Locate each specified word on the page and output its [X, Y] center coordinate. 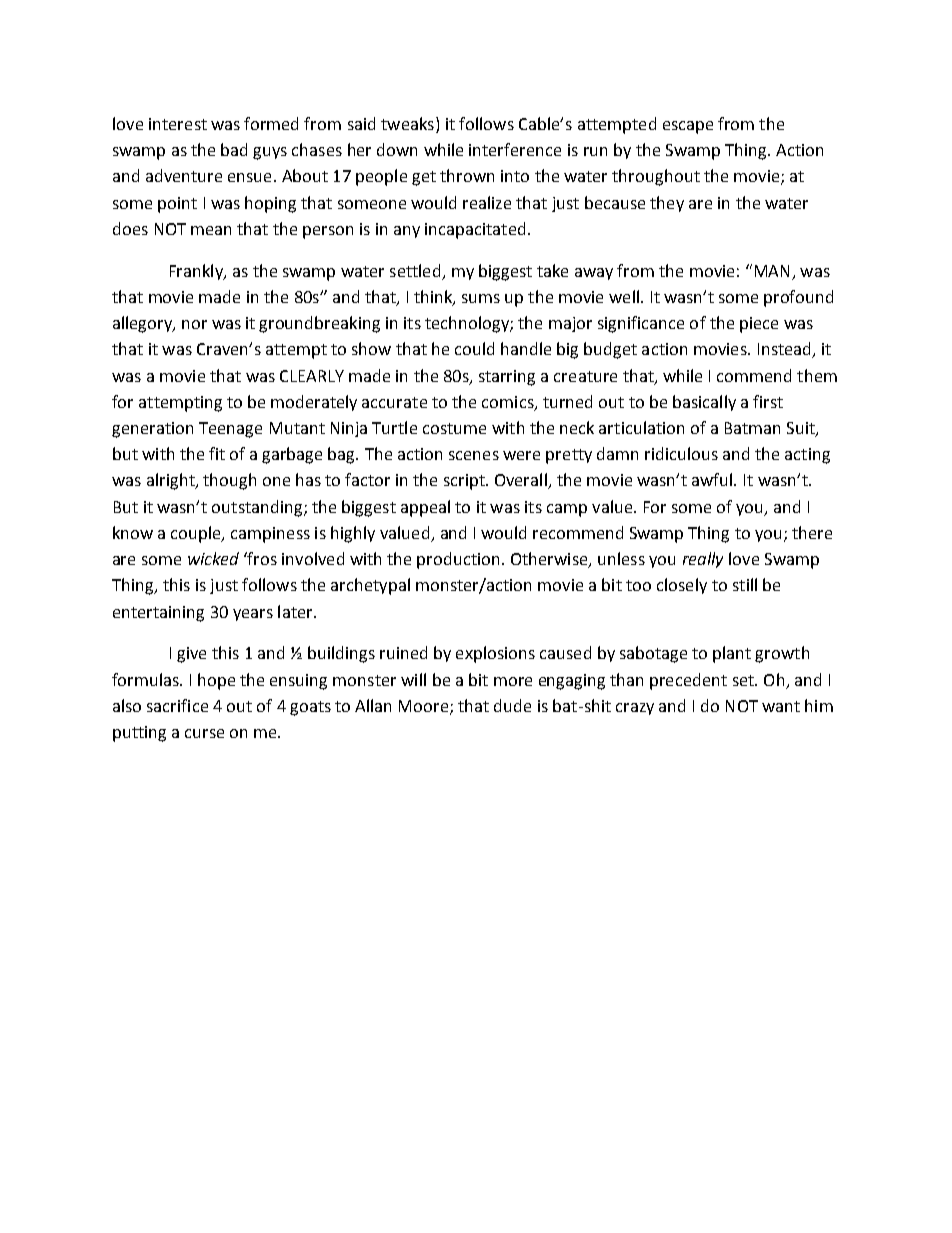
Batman [752, 428]
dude [512, 705]
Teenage [230, 430]
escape [688, 127]
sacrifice [177, 705]
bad [234, 149]
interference [515, 149]
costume [454, 428]
